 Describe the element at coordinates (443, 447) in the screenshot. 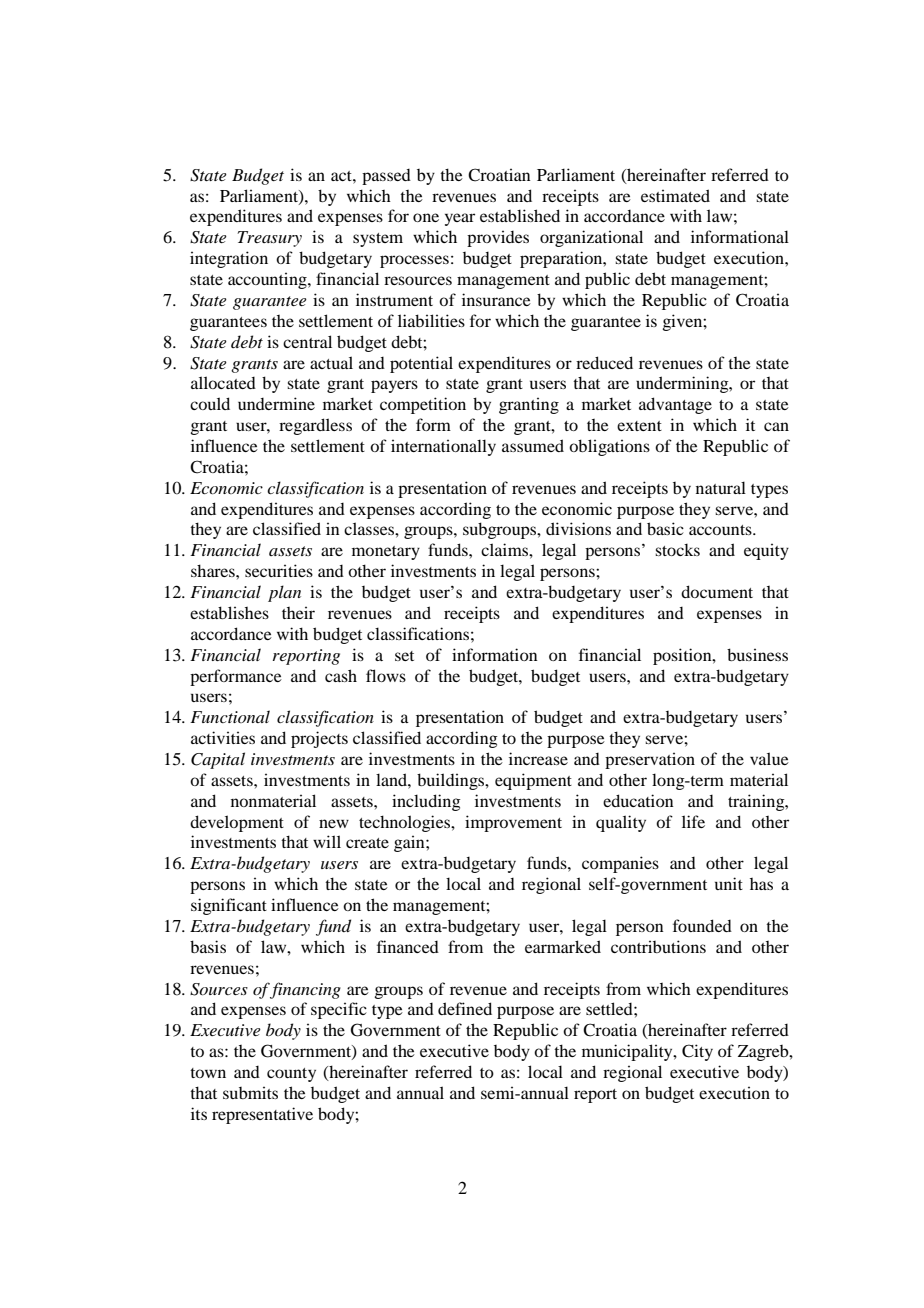

I see `internationally` at that location.
